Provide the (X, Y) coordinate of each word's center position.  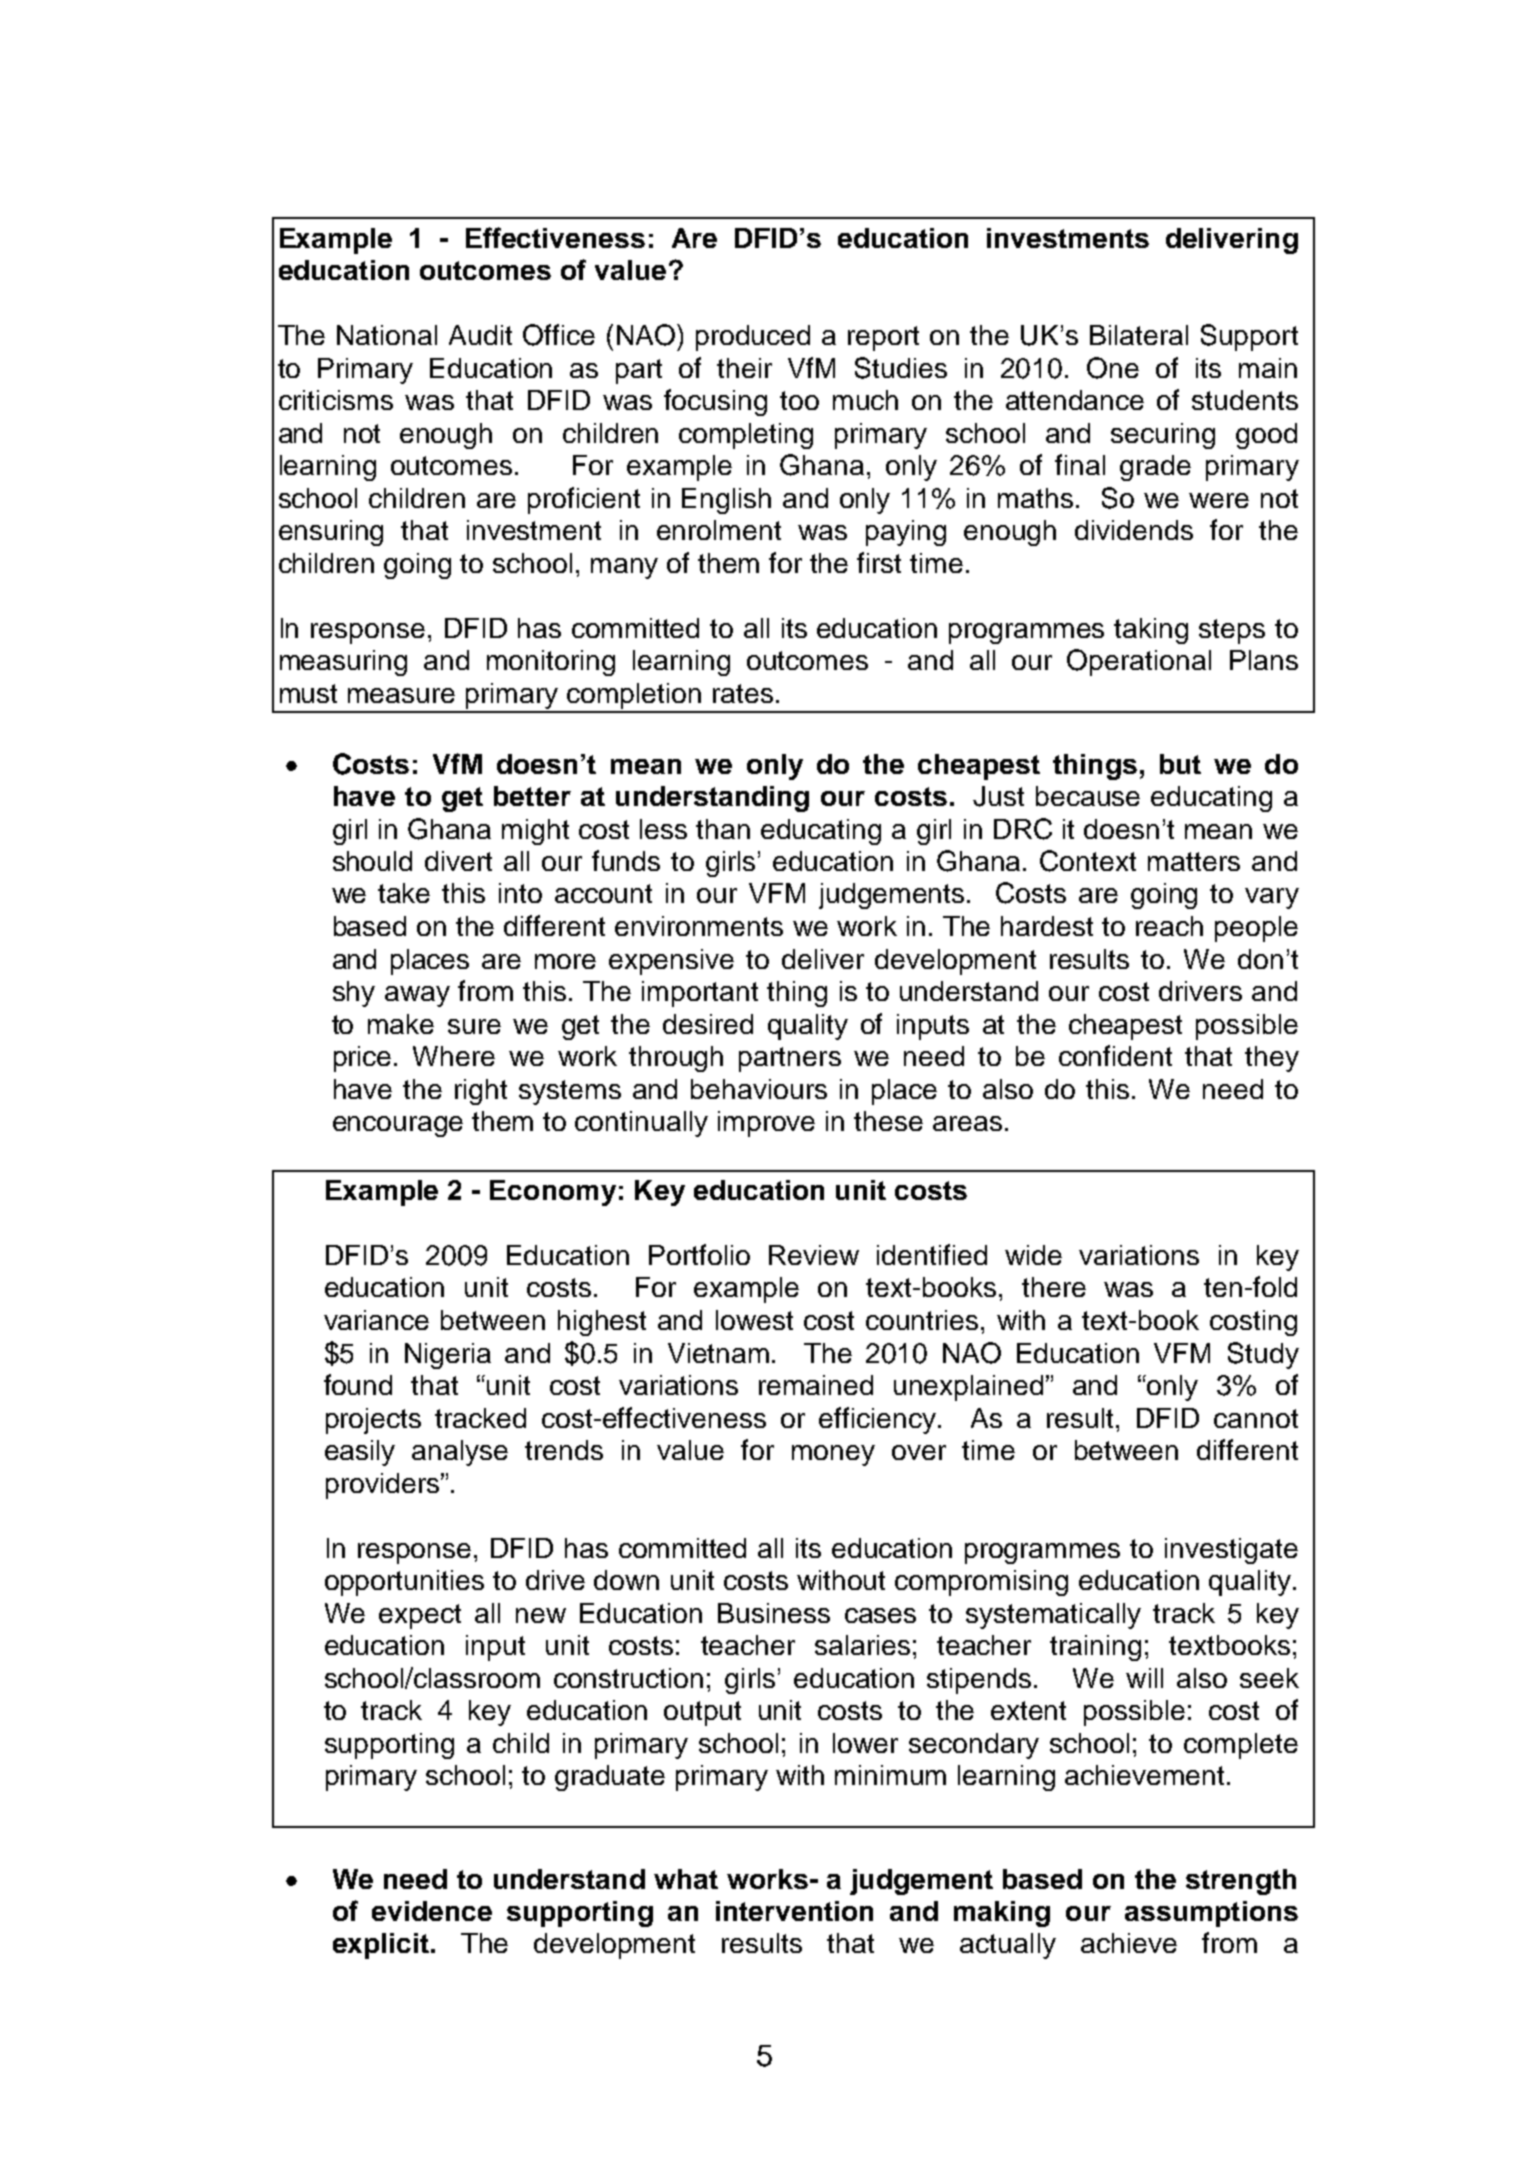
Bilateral (1139, 335)
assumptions (1211, 1914)
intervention (794, 1911)
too (799, 400)
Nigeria (448, 1356)
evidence (432, 1911)
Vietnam (718, 1353)
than (723, 829)
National (387, 335)
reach (1169, 926)
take (404, 893)
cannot (1256, 1418)
